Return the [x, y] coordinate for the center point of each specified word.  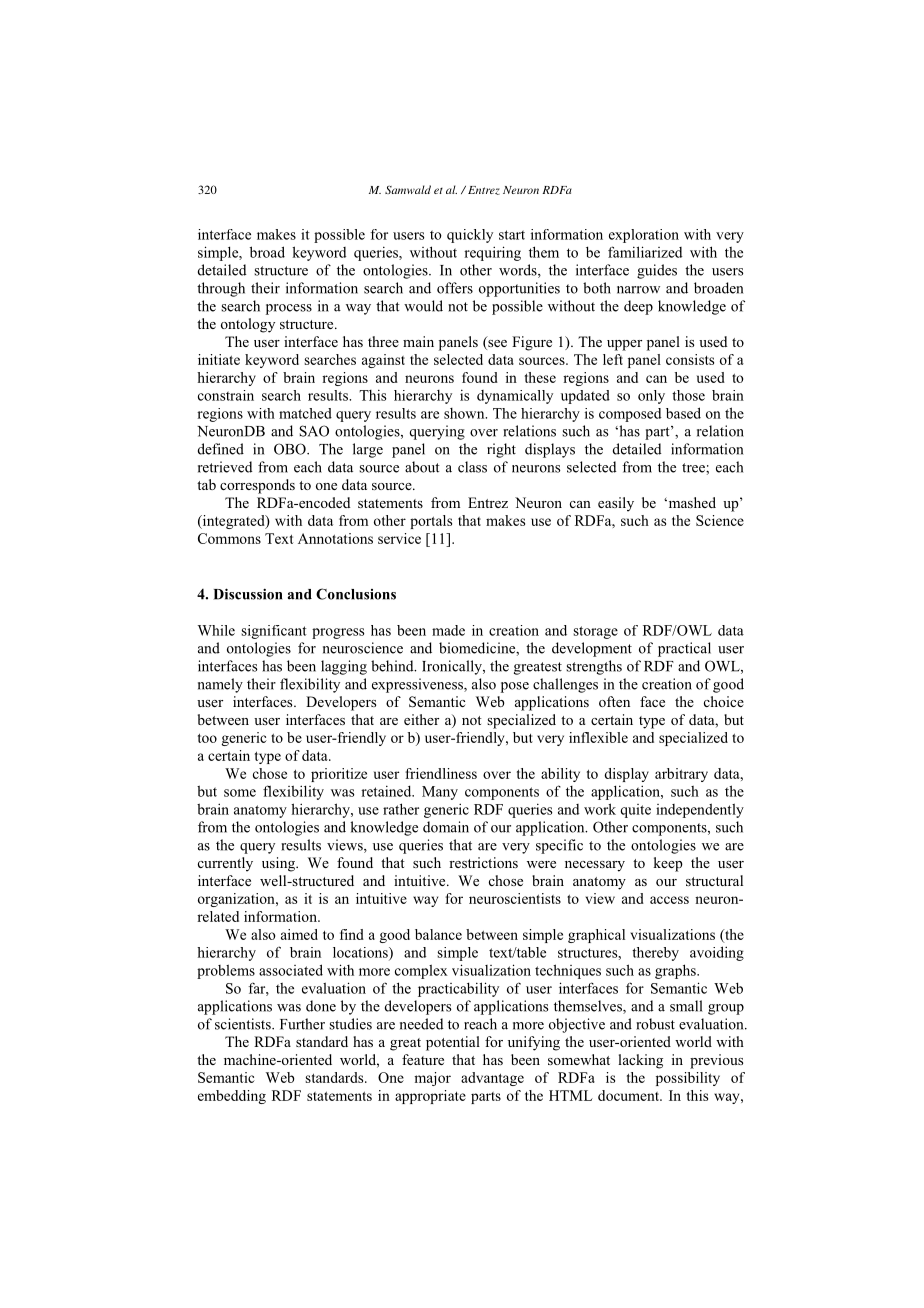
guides [657, 271]
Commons [229, 538]
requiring [492, 253]
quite [635, 811]
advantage [492, 1079]
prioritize [339, 775]
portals [431, 522]
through [221, 289]
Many [440, 793]
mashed [691, 502]
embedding [232, 1097]
